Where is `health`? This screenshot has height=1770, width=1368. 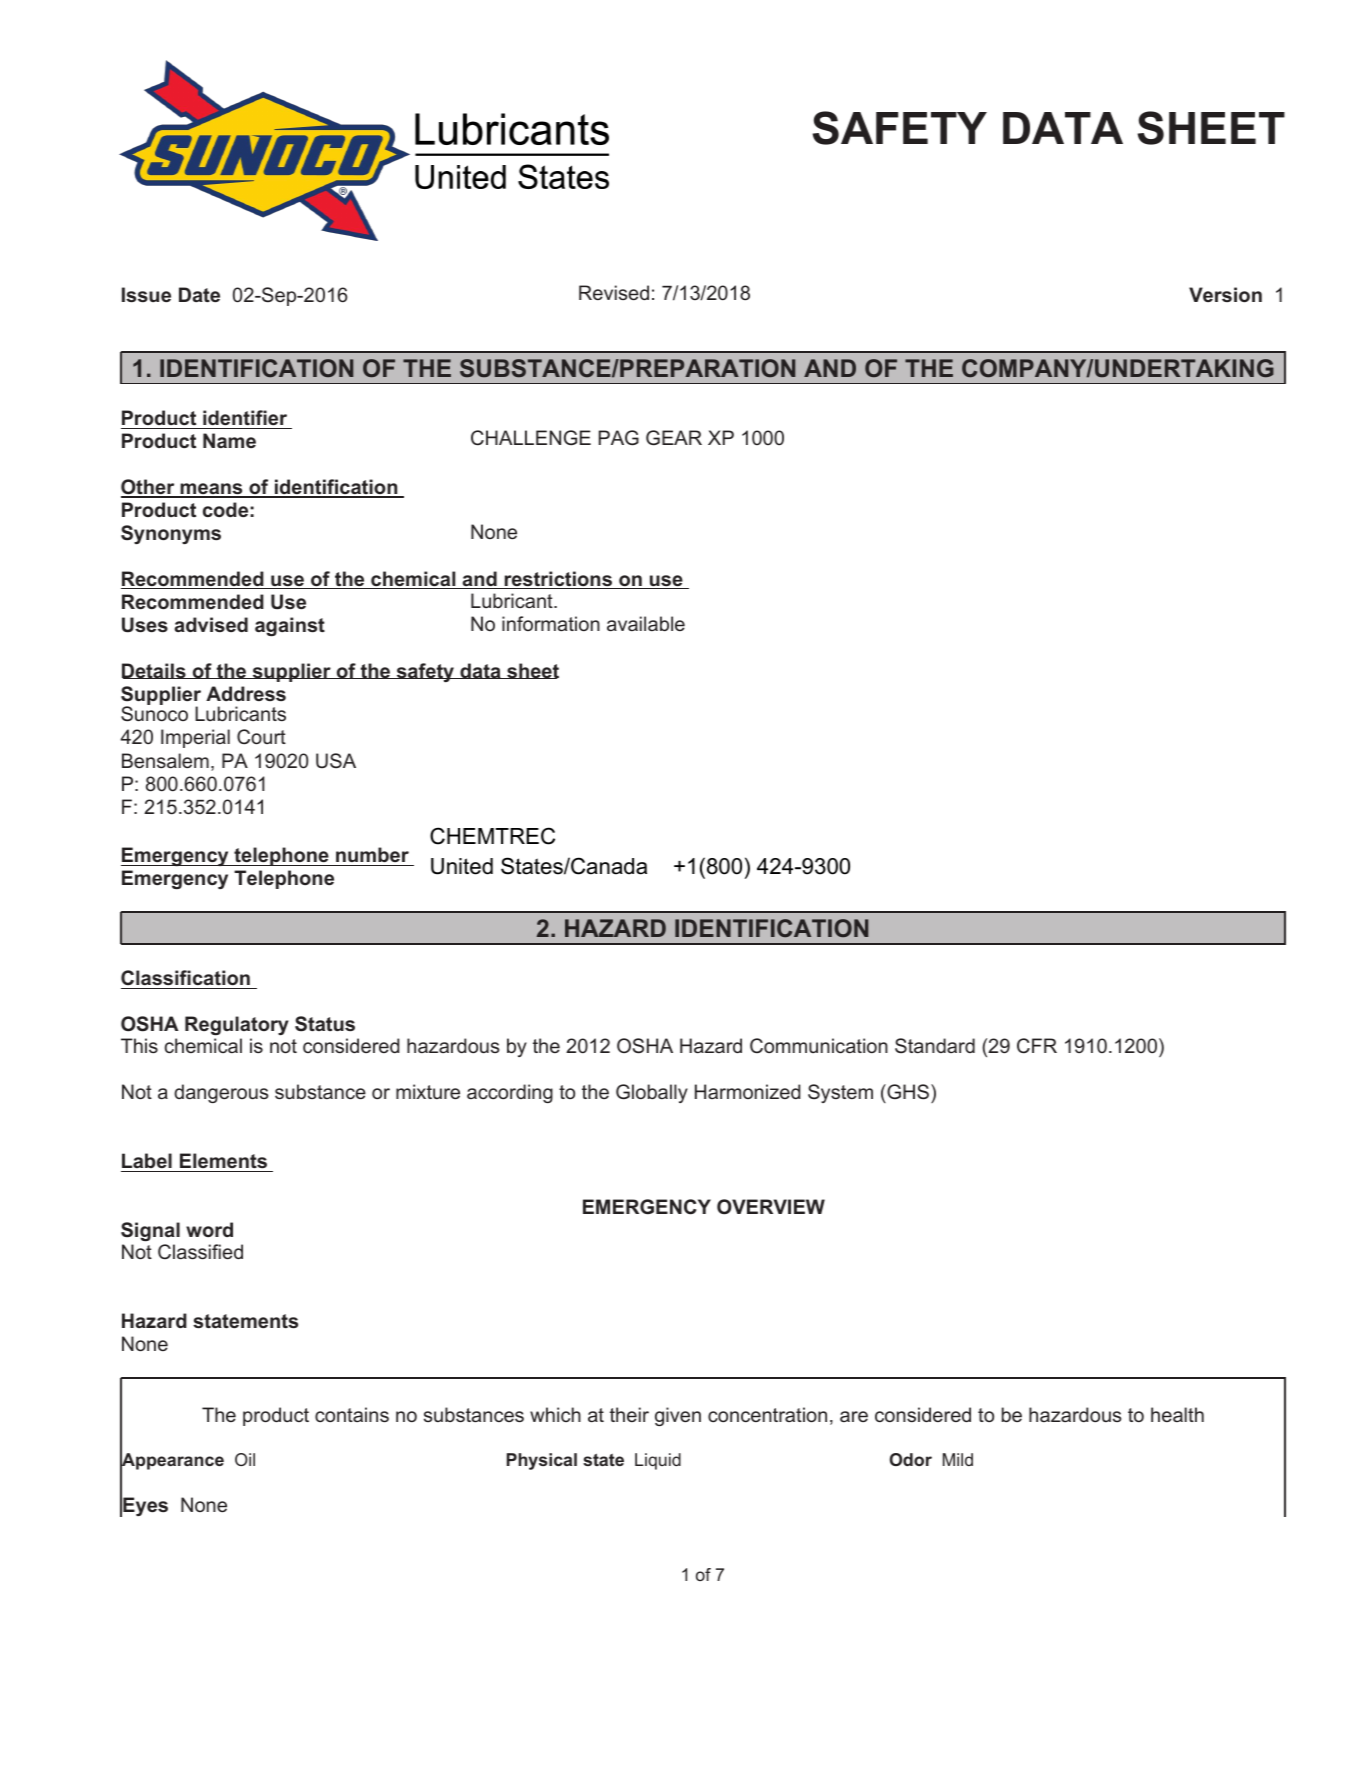 health is located at coordinates (1177, 1414).
